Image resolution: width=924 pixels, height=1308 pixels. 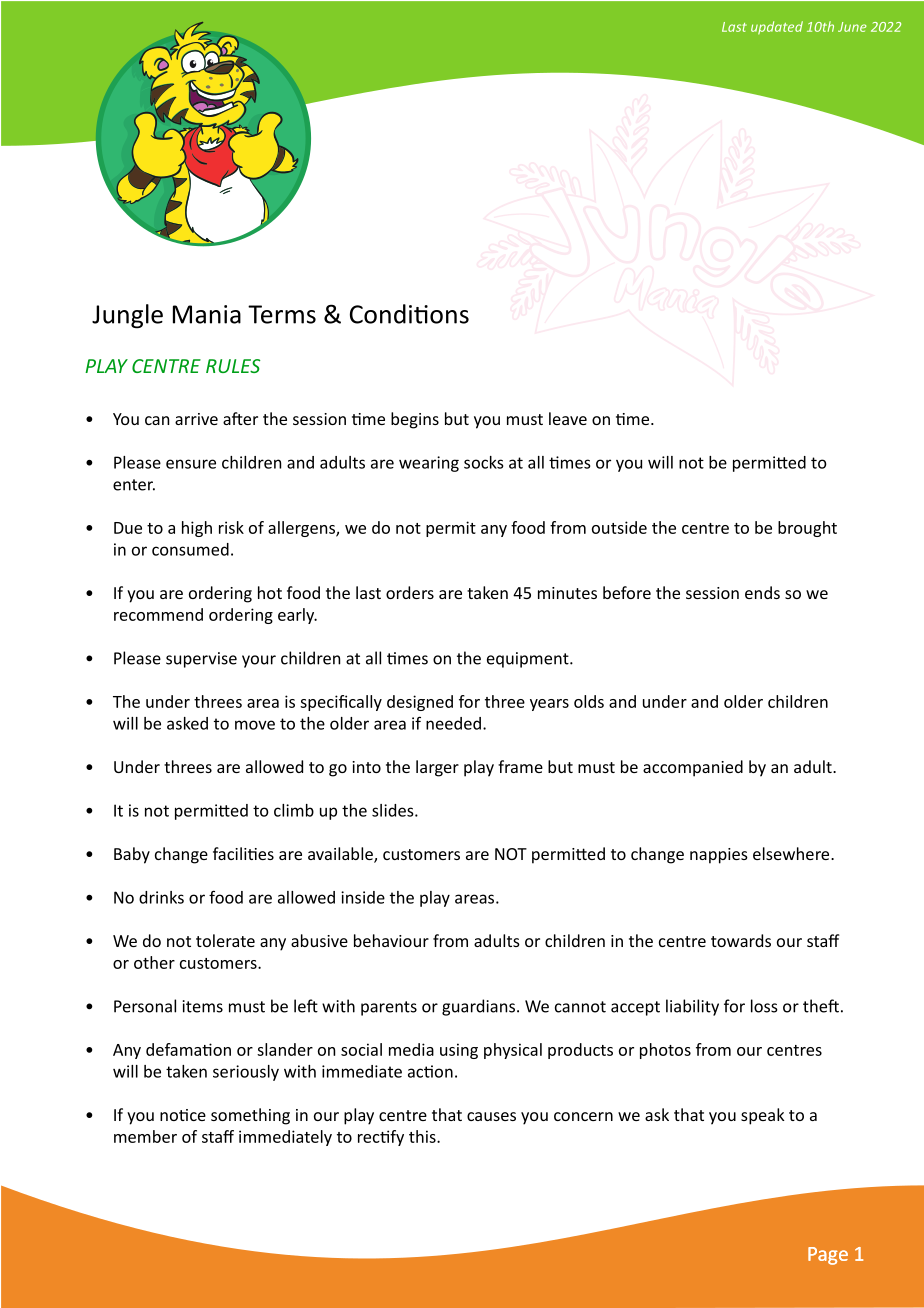 I want to click on this, so click(x=423, y=1136).
